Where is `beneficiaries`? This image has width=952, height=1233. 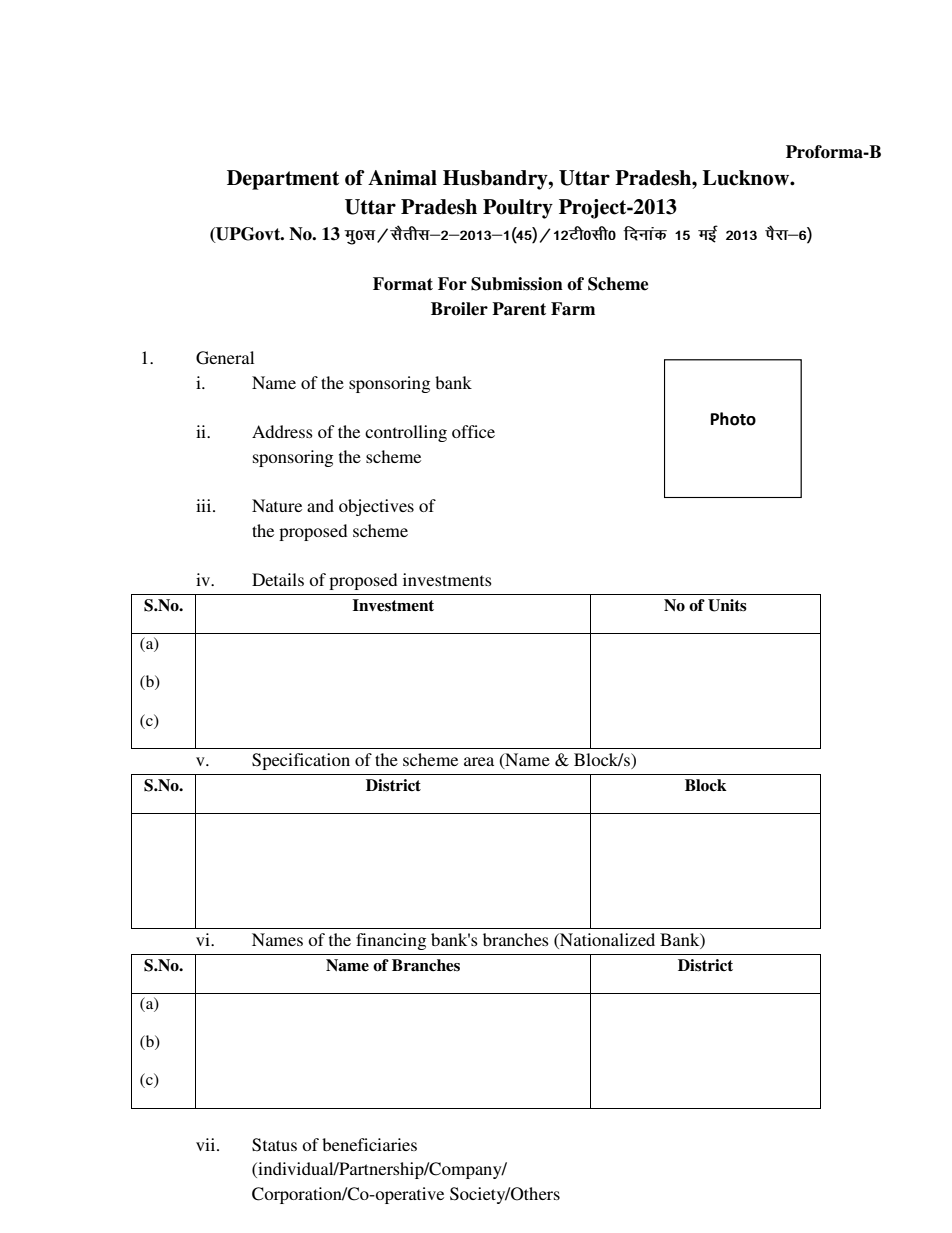
beneficiaries is located at coordinates (369, 1144).
